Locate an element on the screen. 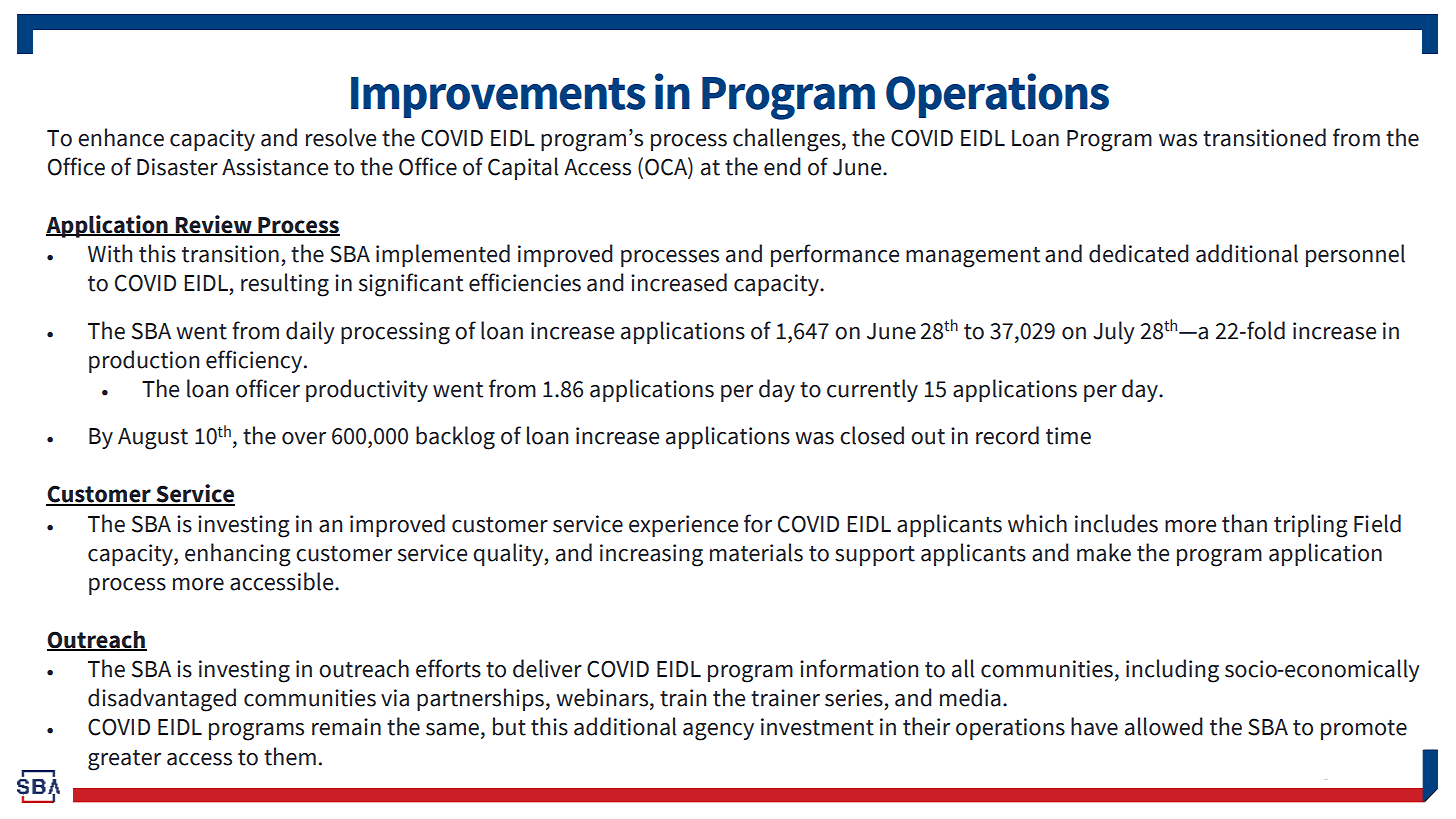  closed is located at coordinates (872, 435).
